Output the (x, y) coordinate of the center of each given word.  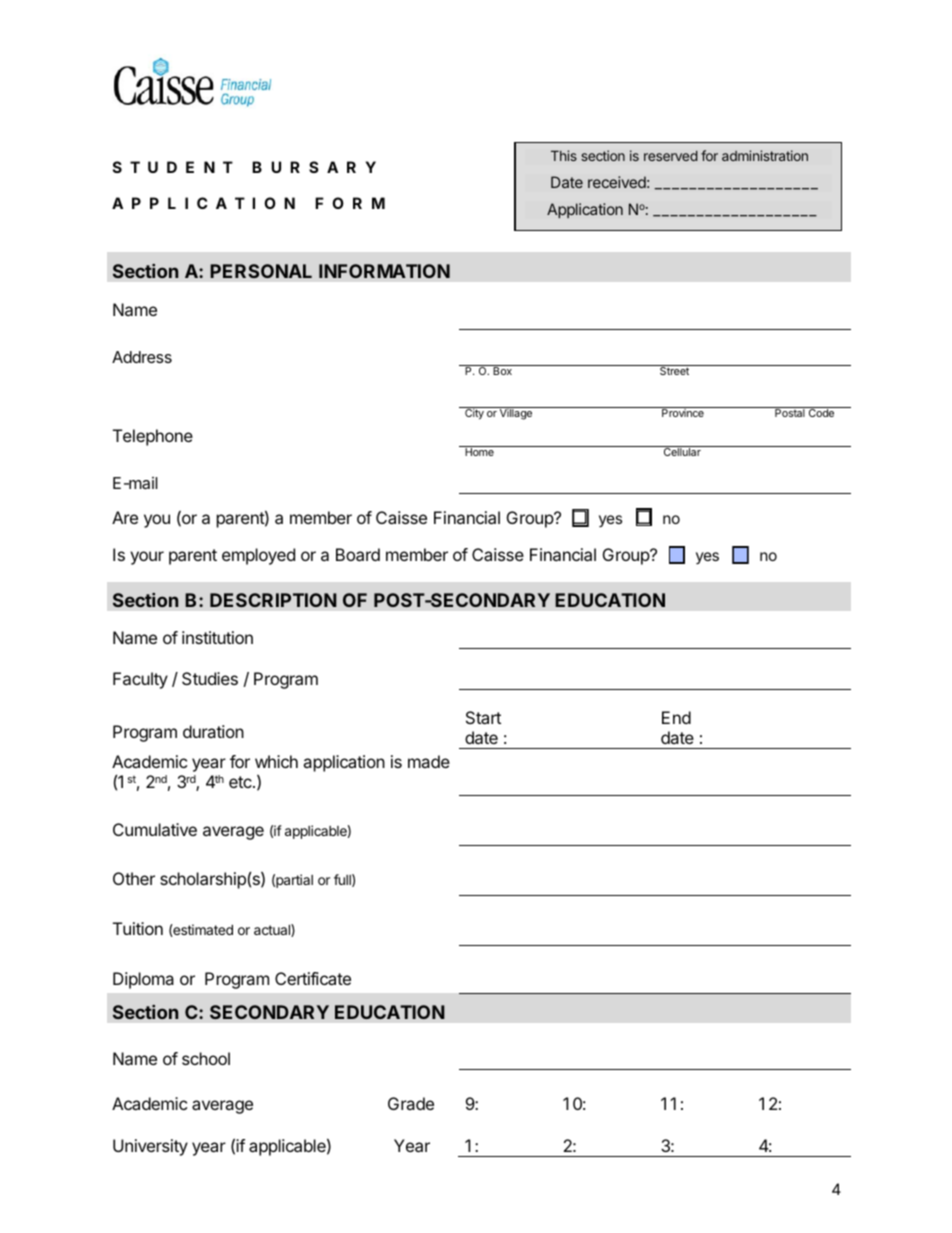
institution (217, 637)
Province (683, 412)
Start (483, 717)
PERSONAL (261, 271)
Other (134, 878)
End (676, 717)
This (564, 155)
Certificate (313, 978)
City (474, 413)
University (150, 1147)
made (429, 761)
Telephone (153, 437)
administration (765, 155)
